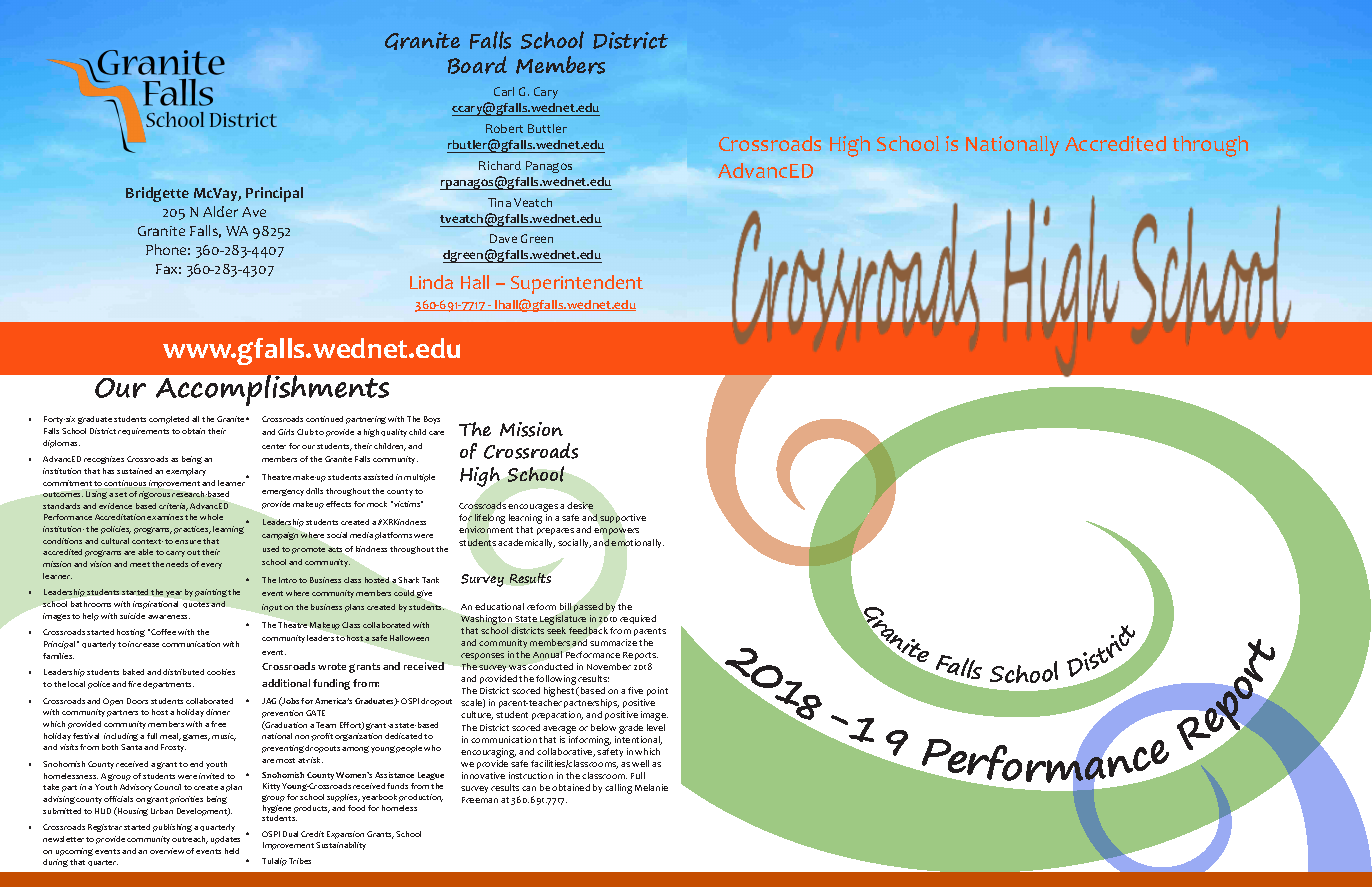  I want to click on Registrar, so click(105, 828).
